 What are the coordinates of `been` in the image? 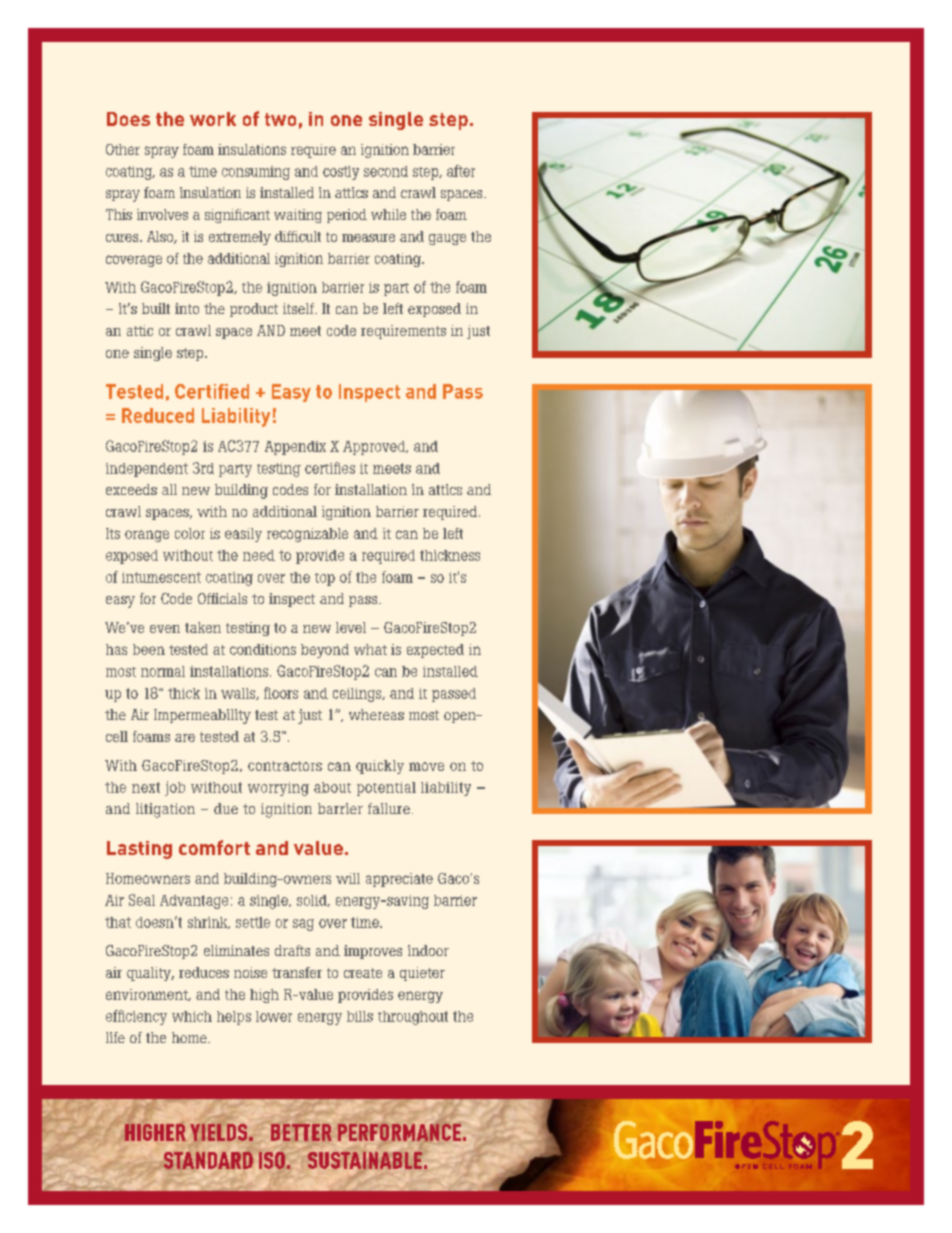 It's located at (149, 649).
